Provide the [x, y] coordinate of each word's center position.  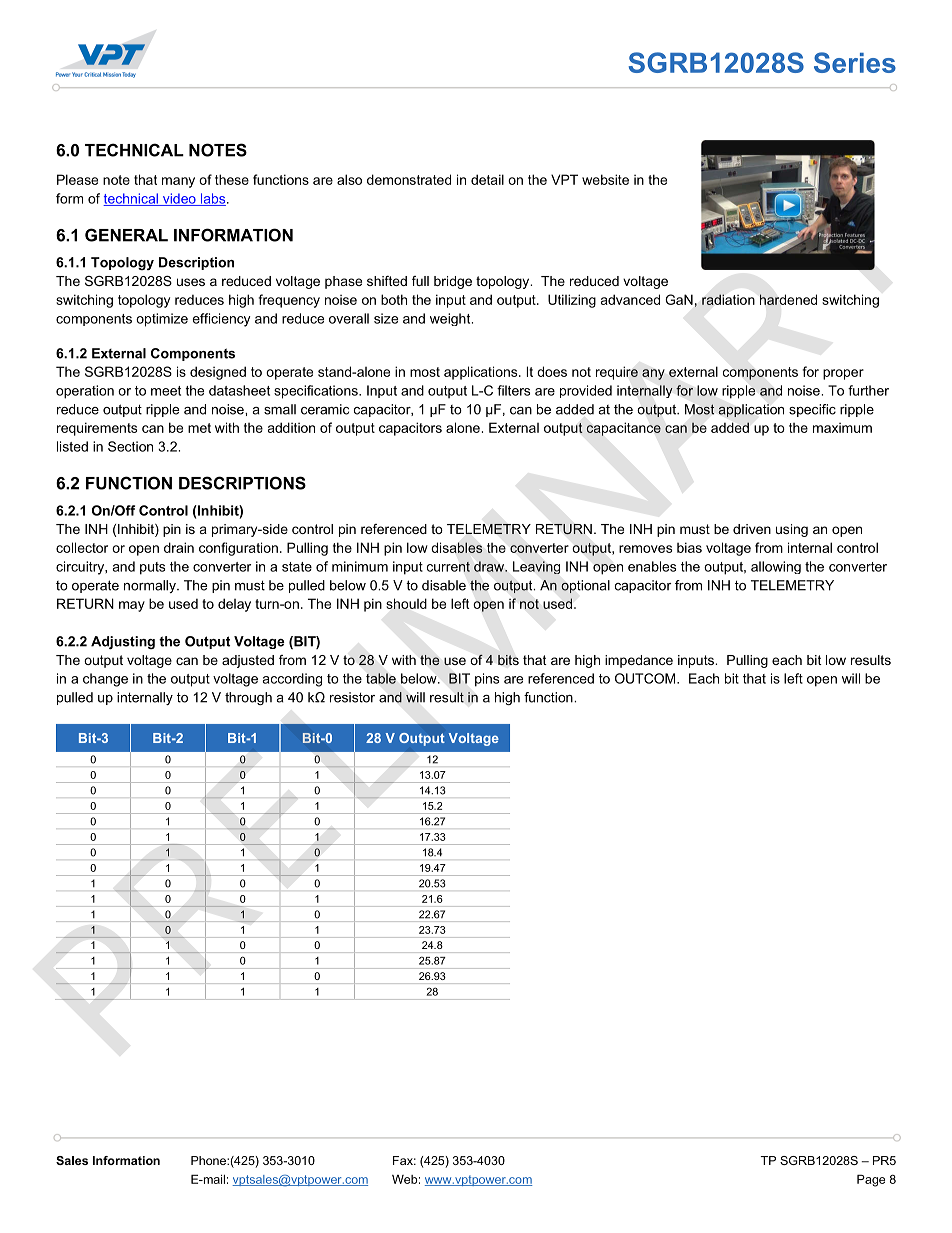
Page [871, 1180]
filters [513, 390]
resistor [352, 697]
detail [487, 179]
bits [508, 660]
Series [855, 62]
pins [487, 680]
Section [130, 446]
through [248, 698]
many [178, 182]
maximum [842, 428]
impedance [639, 661]
